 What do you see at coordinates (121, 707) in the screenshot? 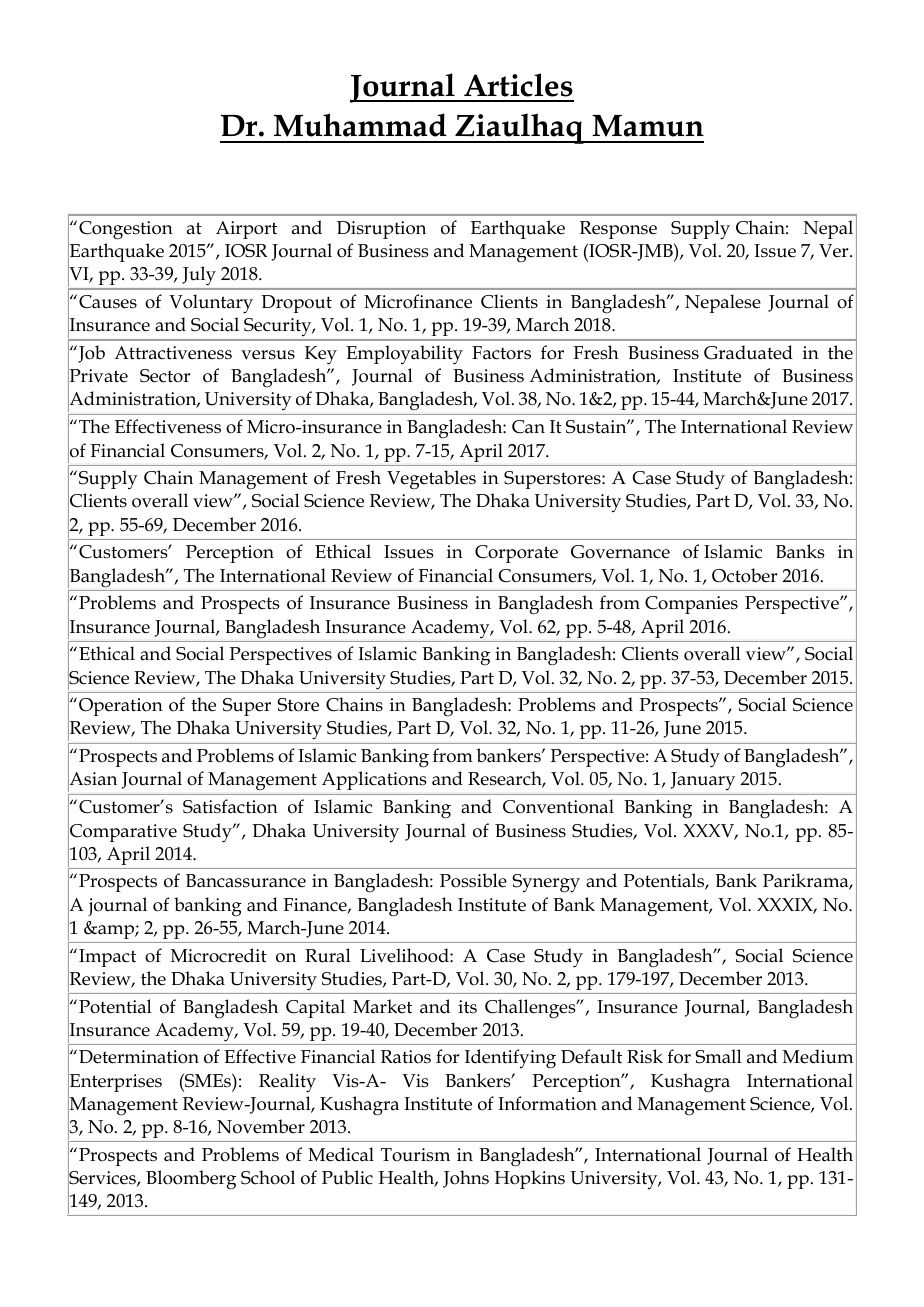
I see `Operation` at bounding box center [121, 707].
